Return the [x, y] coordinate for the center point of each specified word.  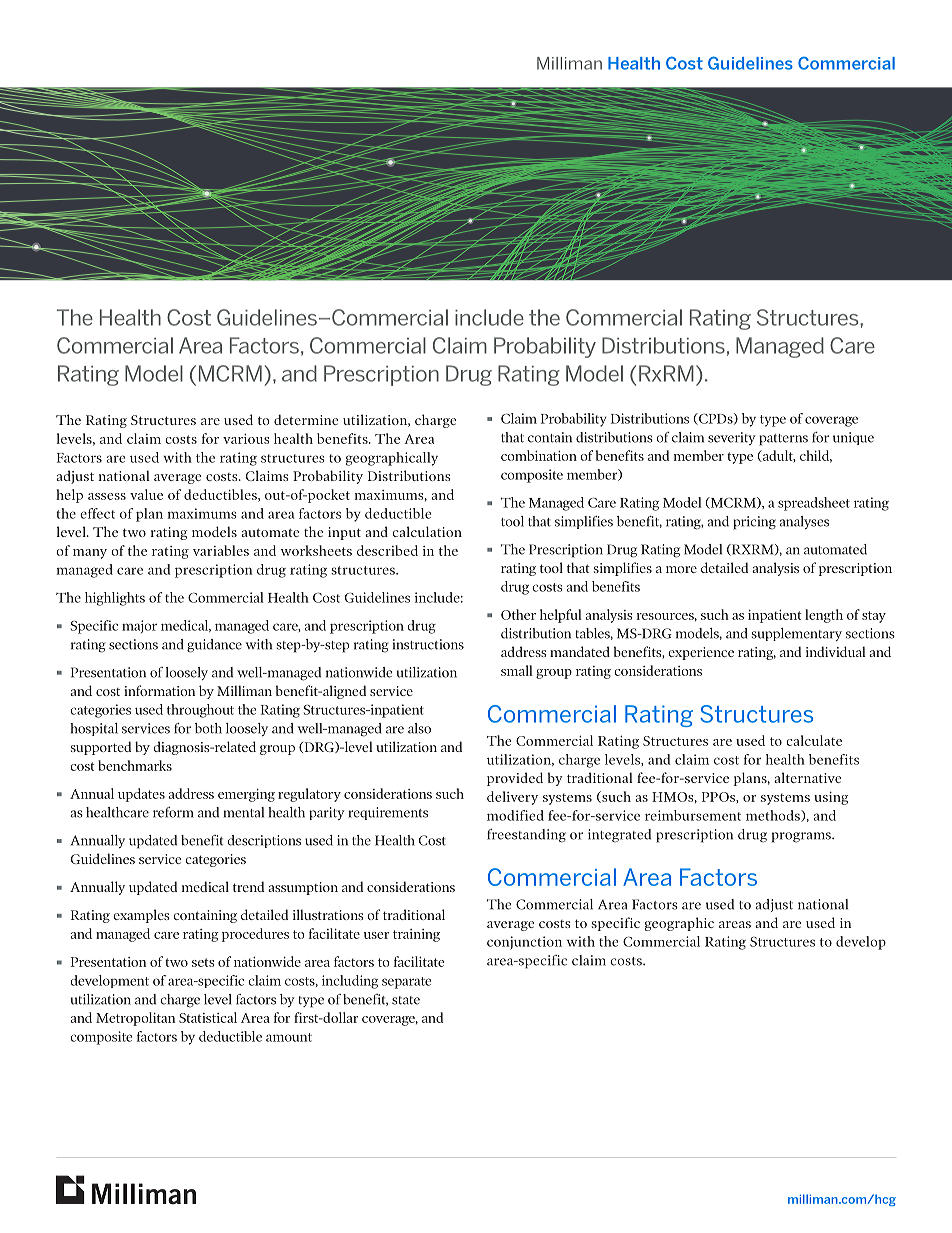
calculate [814, 740]
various [246, 439]
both [208, 728]
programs [802, 837]
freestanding [526, 836]
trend [248, 886]
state [406, 1000]
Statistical [208, 1017]
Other [518, 614]
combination [539, 455]
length [824, 616]
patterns [783, 440]
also [419, 728]
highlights [115, 599]
